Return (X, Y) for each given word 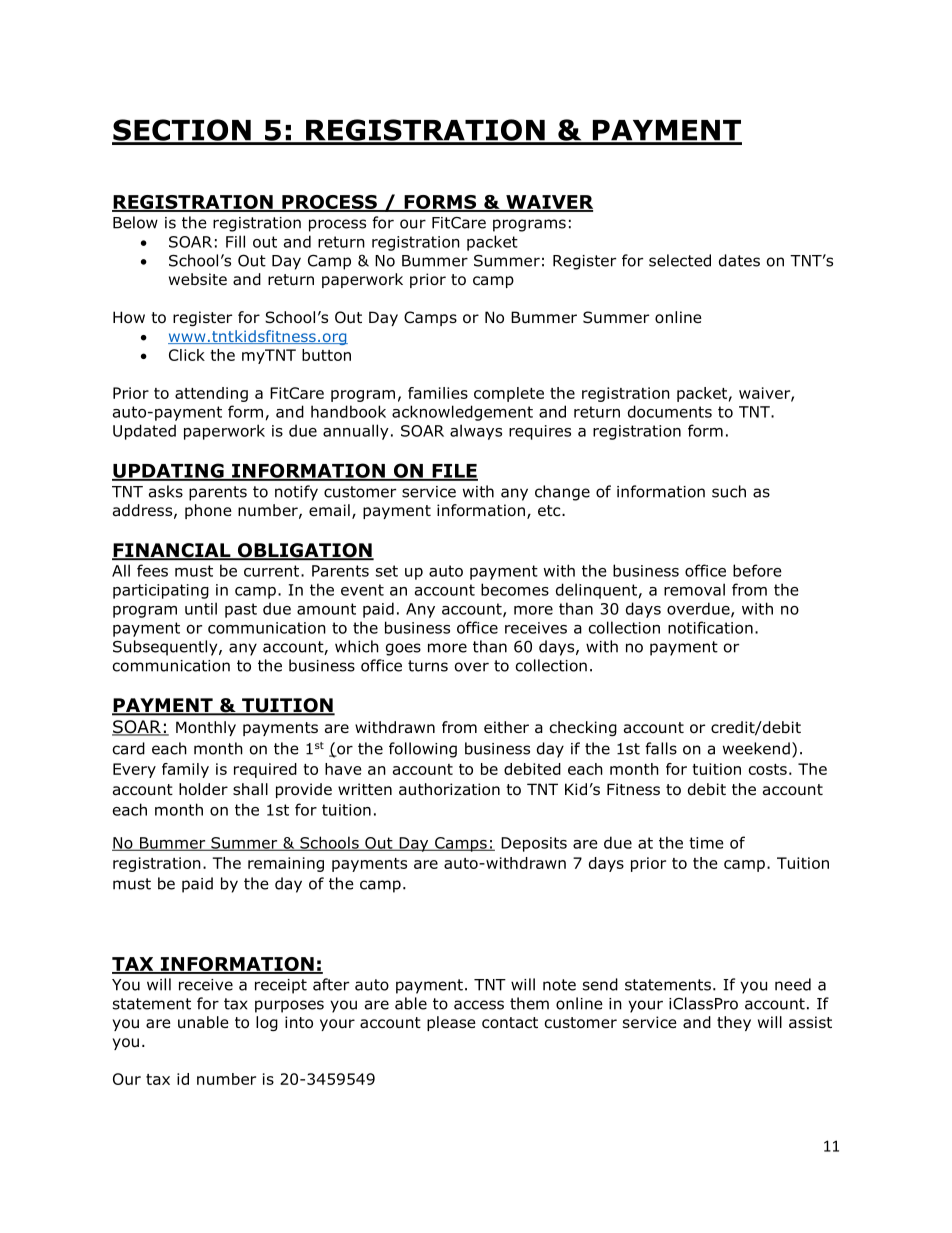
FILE (454, 472)
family (185, 770)
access (479, 1005)
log (267, 1023)
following (423, 750)
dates (739, 260)
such (729, 491)
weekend (756, 748)
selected (680, 260)
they (734, 1023)
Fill (235, 241)
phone (208, 511)
